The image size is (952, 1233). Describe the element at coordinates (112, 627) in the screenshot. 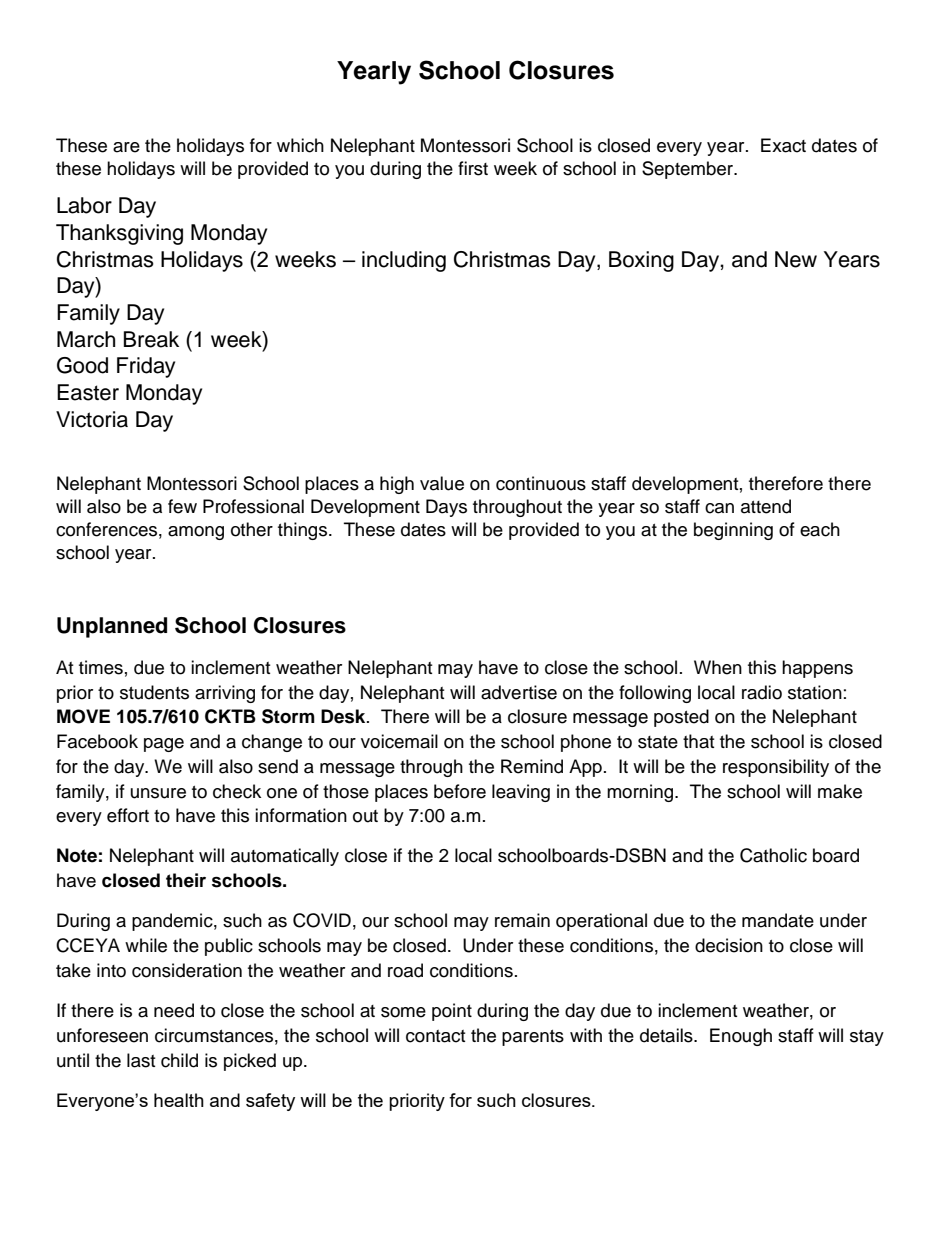

I see `Unplanned` at that location.
